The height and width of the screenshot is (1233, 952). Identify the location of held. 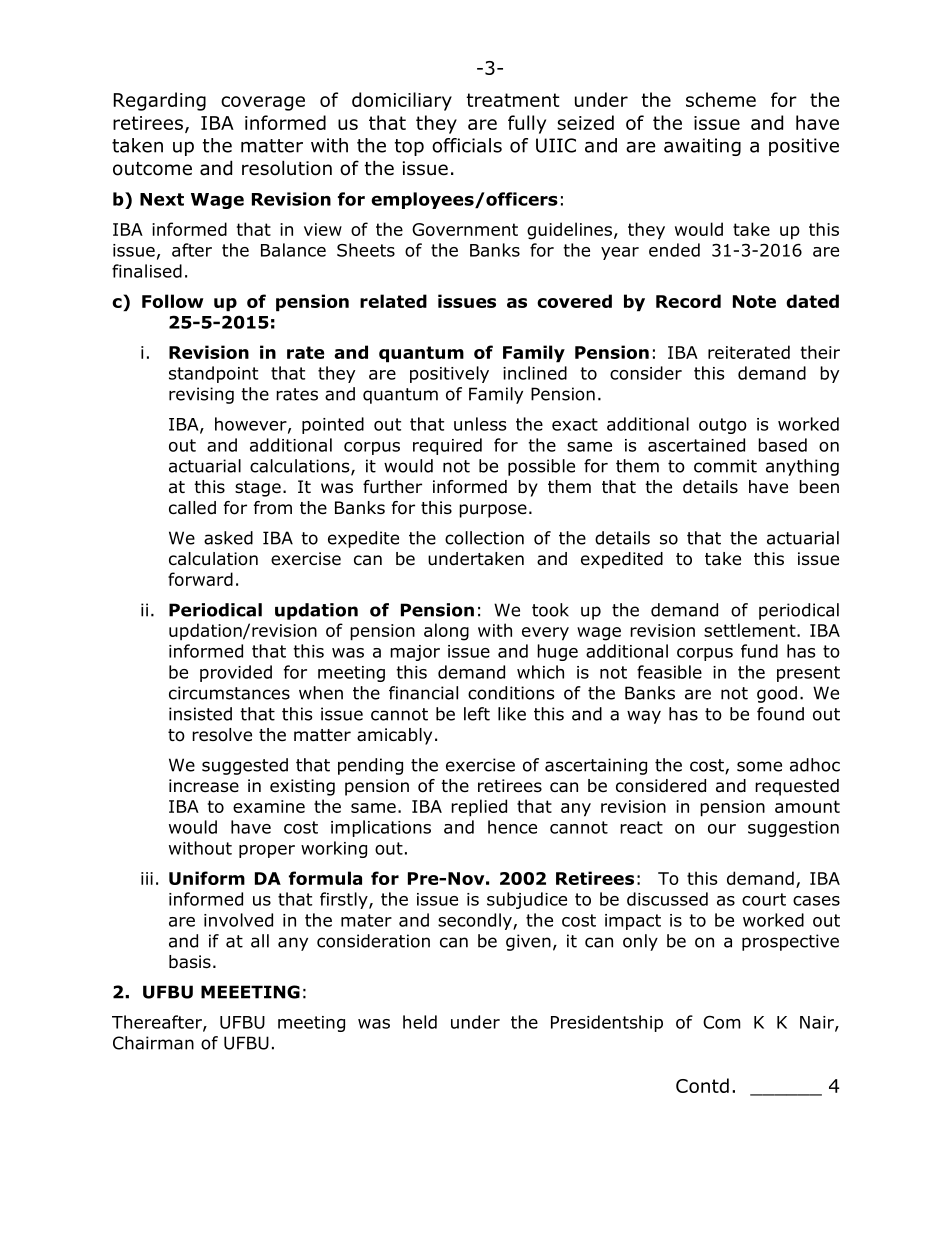
(420, 1022).
